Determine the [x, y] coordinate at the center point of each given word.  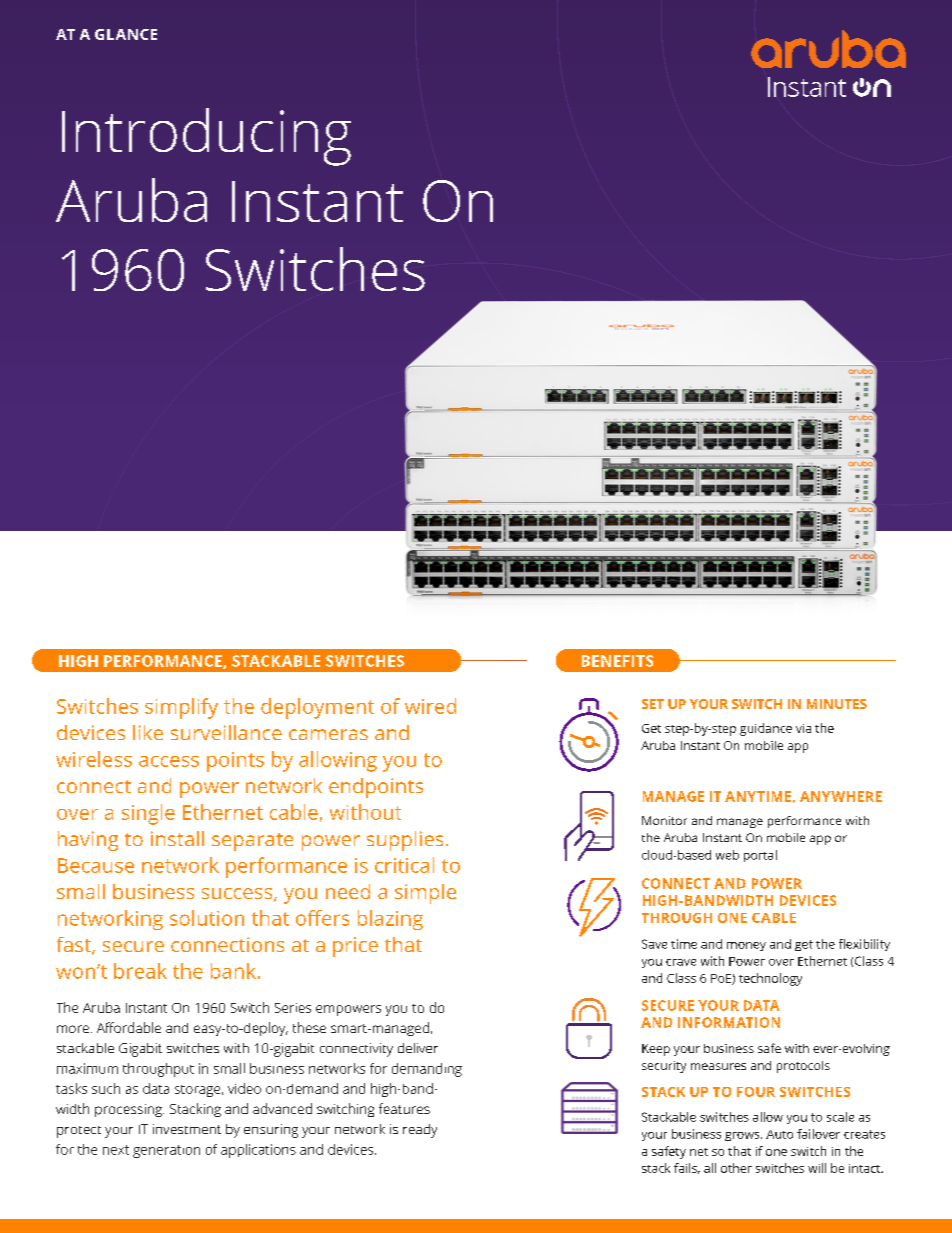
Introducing [206, 137]
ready [420, 1131]
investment [187, 1129]
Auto [779, 1134]
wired [430, 706]
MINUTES [837, 704]
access [169, 761]
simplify [181, 708]
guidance [766, 729]
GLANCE [126, 34]
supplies [405, 841]
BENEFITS [617, 661]
